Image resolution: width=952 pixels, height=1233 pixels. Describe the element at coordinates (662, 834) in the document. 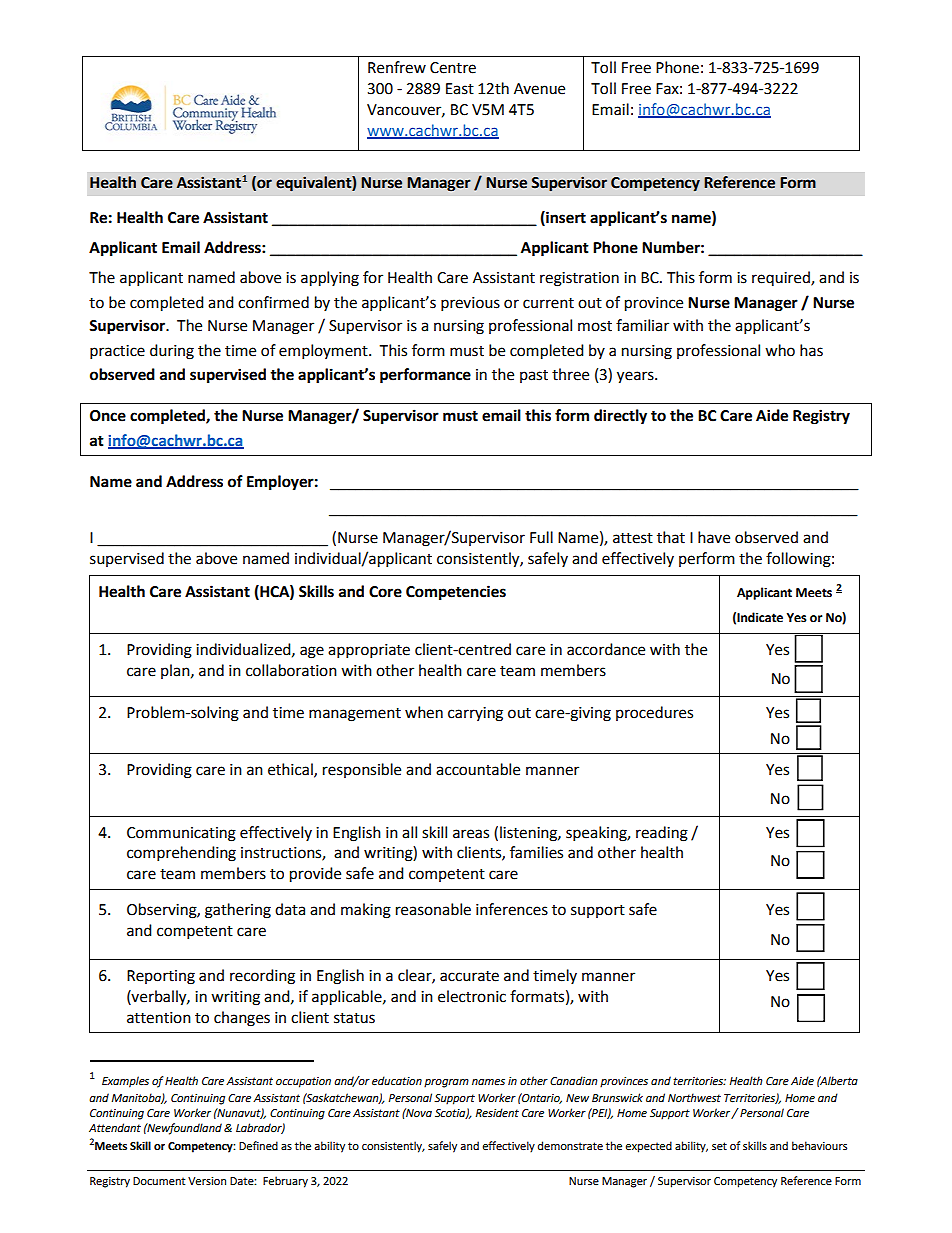

I see `reading` at that location.
